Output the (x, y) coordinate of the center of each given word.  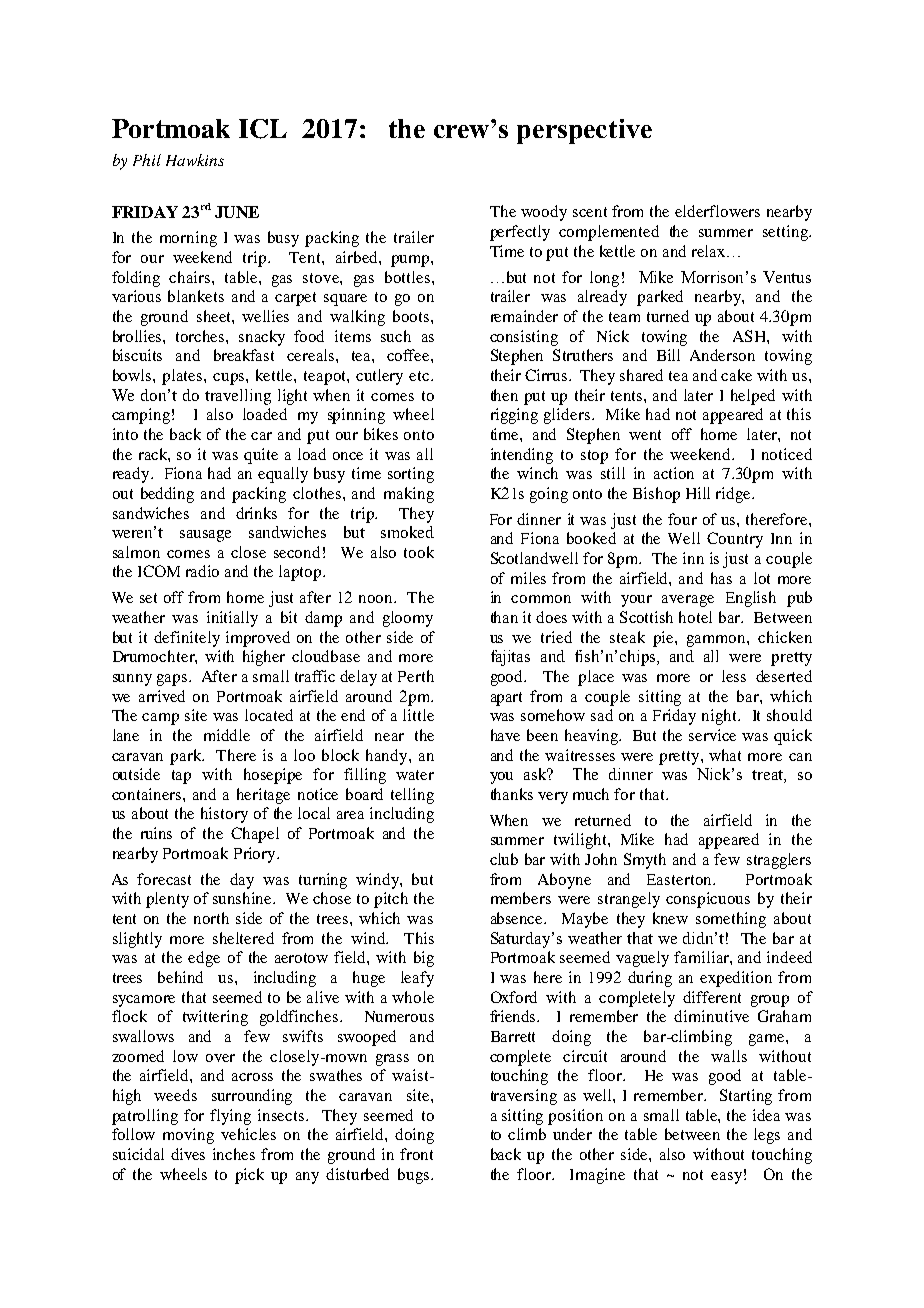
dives (188, 1154)
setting (786, 233)
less (734, 676)
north (211, 918)
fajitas (510, 658)
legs (767, 1136)
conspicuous (708, 900)
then (504, 395)
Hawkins (195, 160)
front (416, 1154)
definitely (187, 639)
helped (753, 397)
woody (544, 213)
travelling (238, 397)
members (521, 898)
